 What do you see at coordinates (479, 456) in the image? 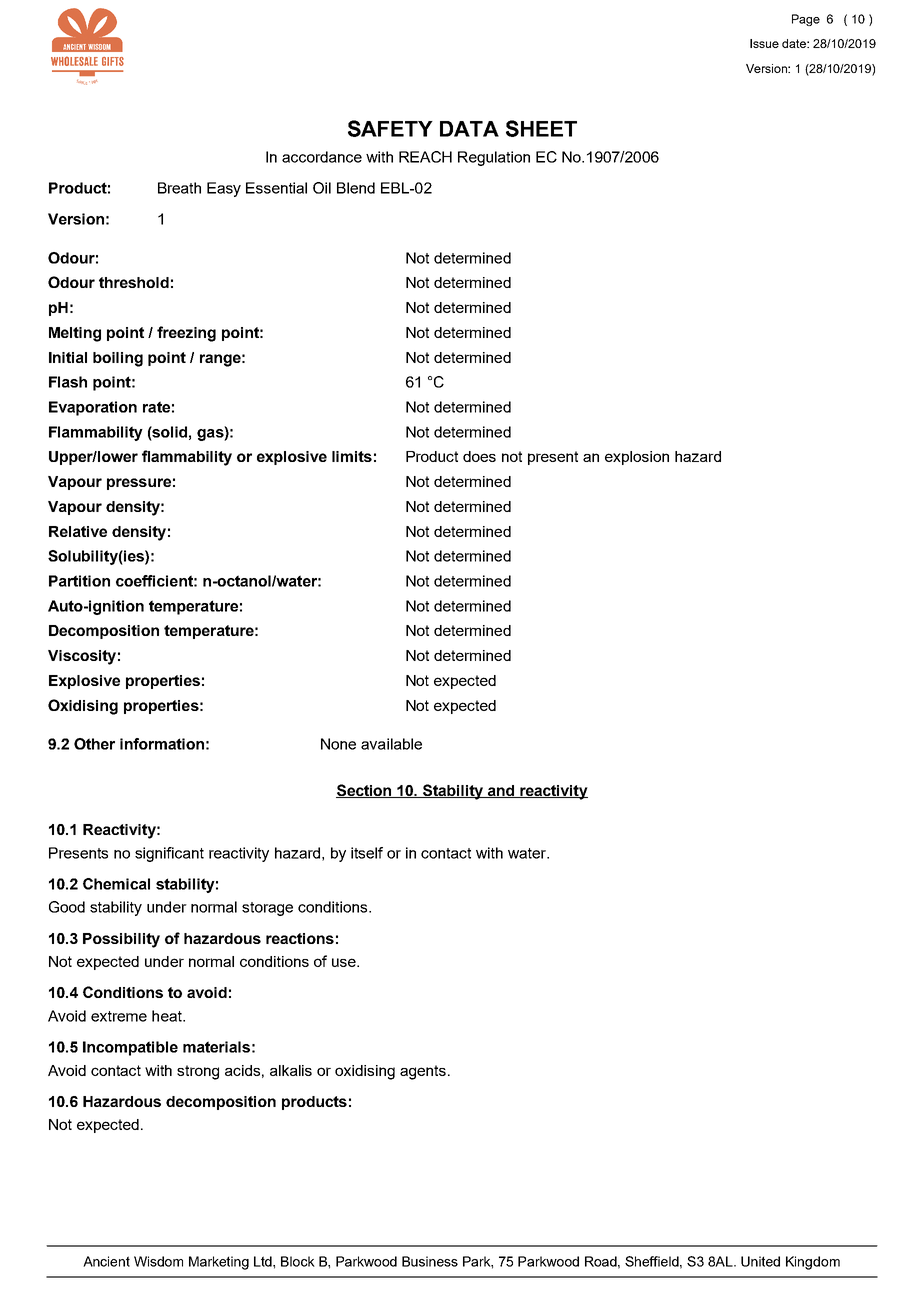
I see `does` at bounding box center [479, 456].
